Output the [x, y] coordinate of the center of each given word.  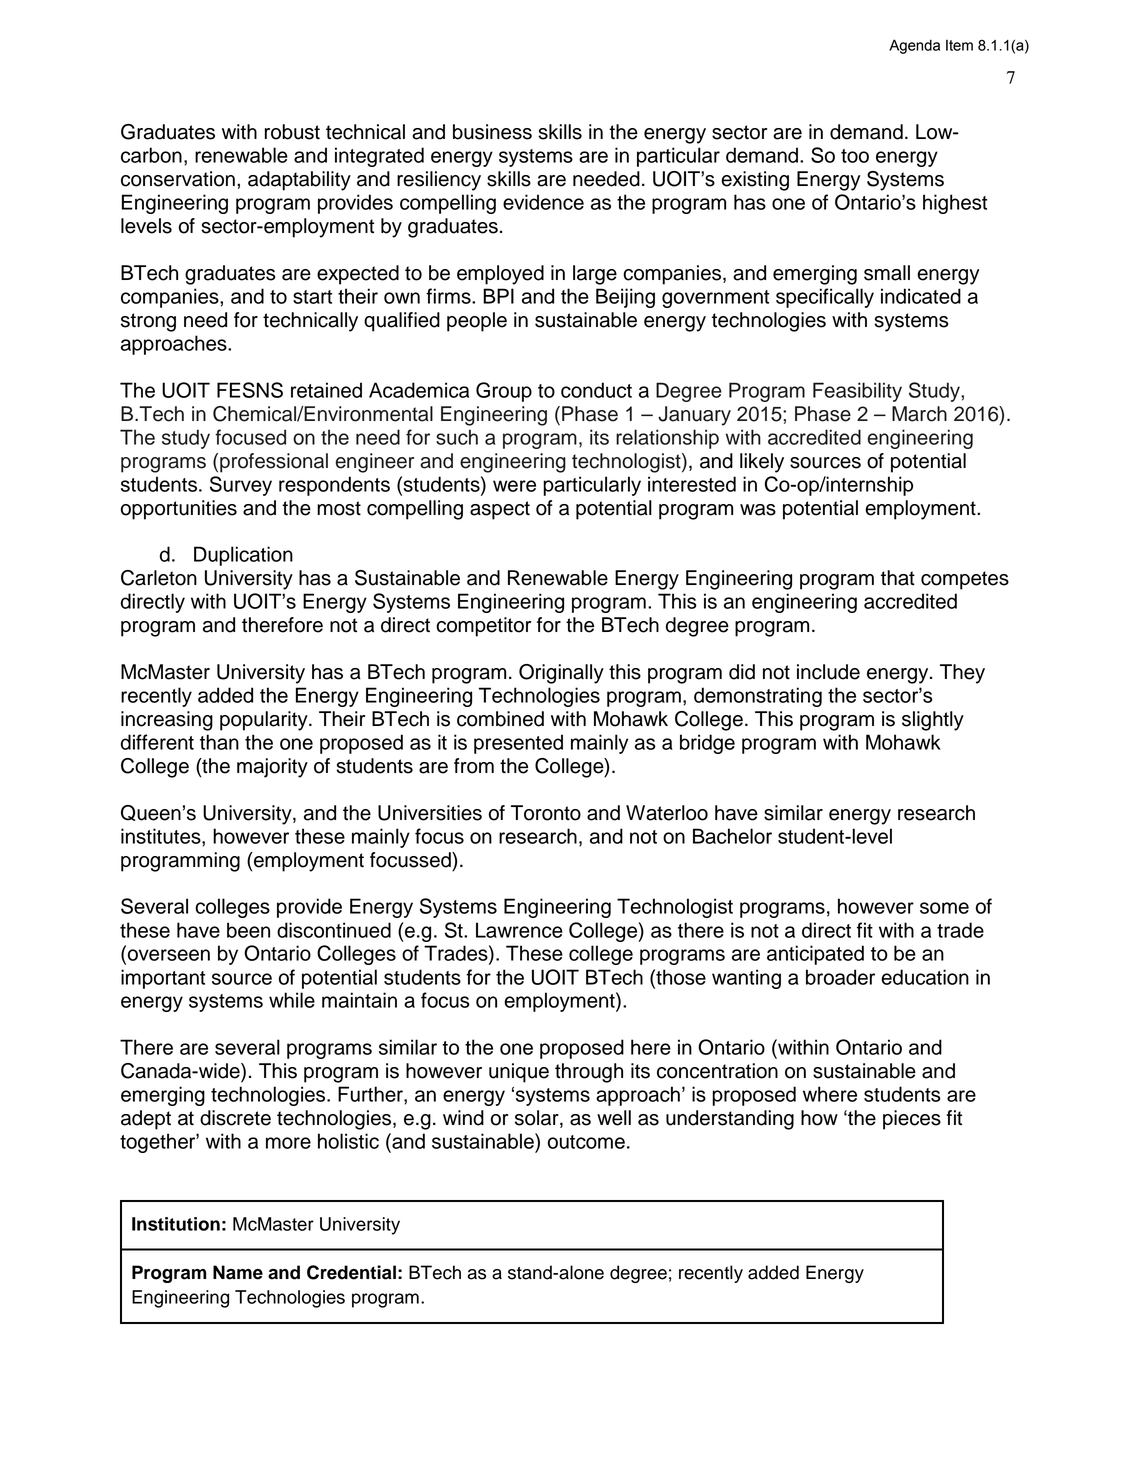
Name [238, 1272]
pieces [912, 1120]
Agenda [914, 46]
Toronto [546, 813]
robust [292, 132]
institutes [162, 836]
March [919, 414]
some [944, 908]
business [492, 132]
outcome [586, 1142]
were [514, 486]
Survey [241, 486]
